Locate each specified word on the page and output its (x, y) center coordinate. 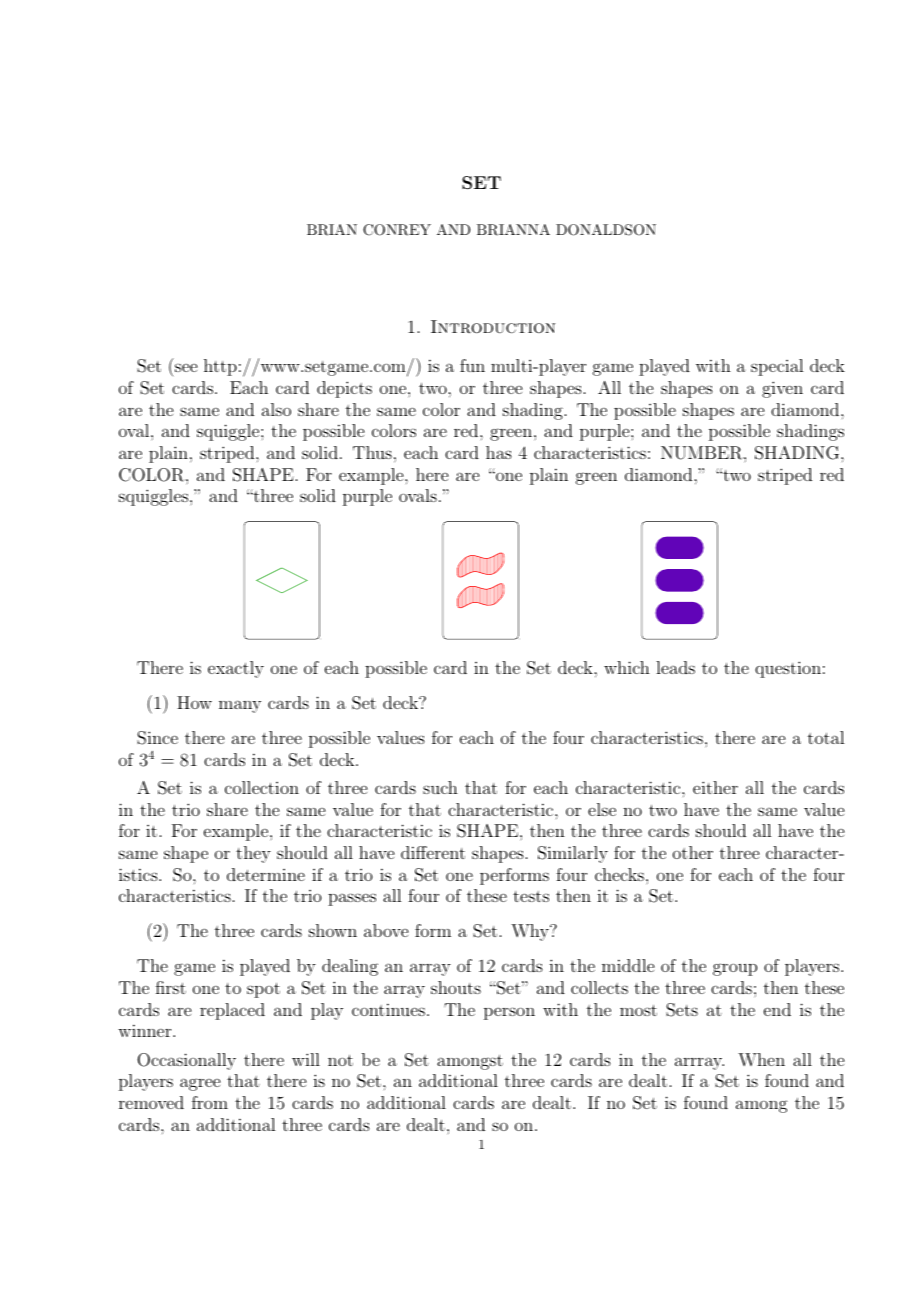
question (788, 669)
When (761, 1059)
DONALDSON (606, 230)
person (509, 1013)
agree (200, 1084)
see (186, 367)
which (627, 667)
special (777, 367)
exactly (236, 669)
